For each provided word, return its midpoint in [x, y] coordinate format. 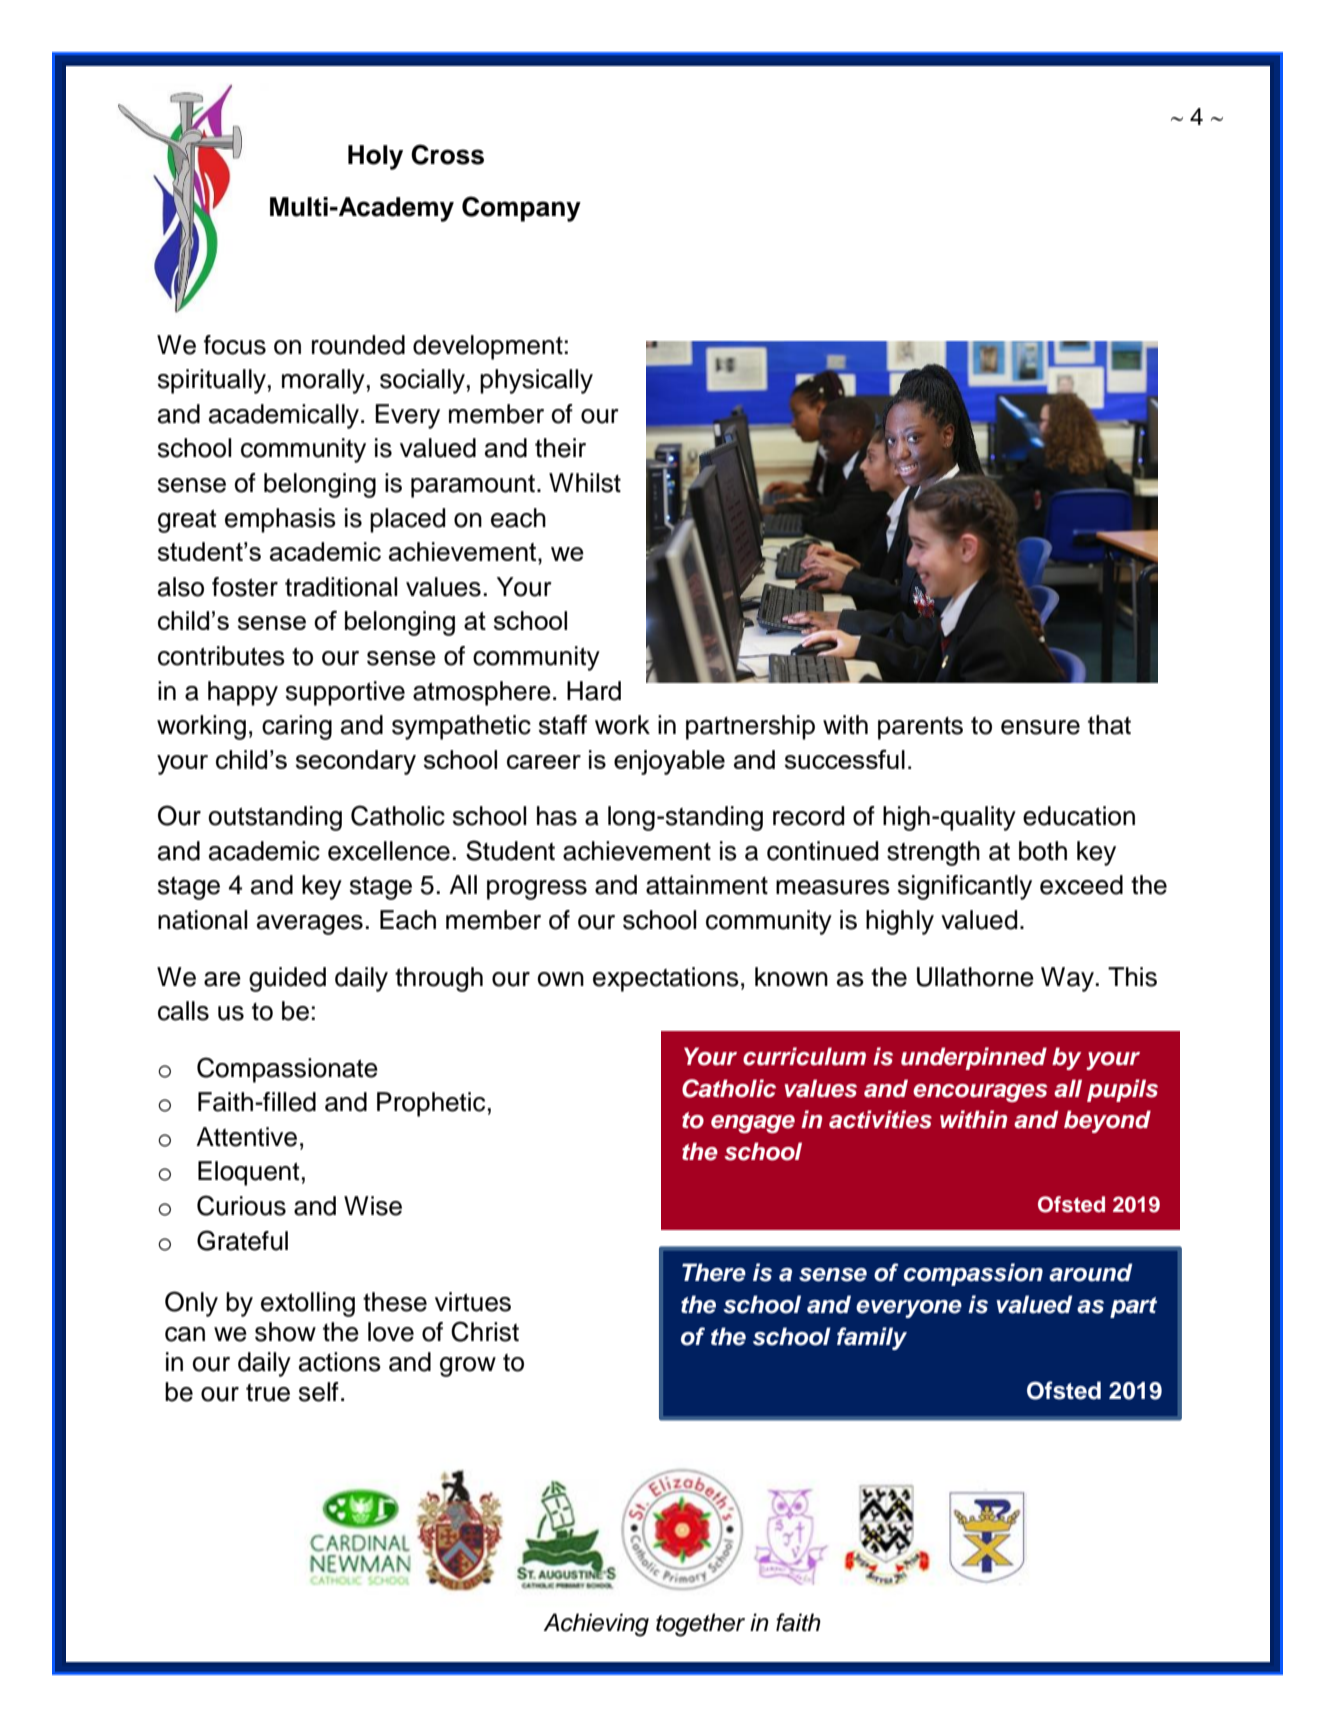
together [700, 1625]
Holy [375, 157]
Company [521, 209]
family [872, 1338]
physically [536, 381]
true [268, 1393]
